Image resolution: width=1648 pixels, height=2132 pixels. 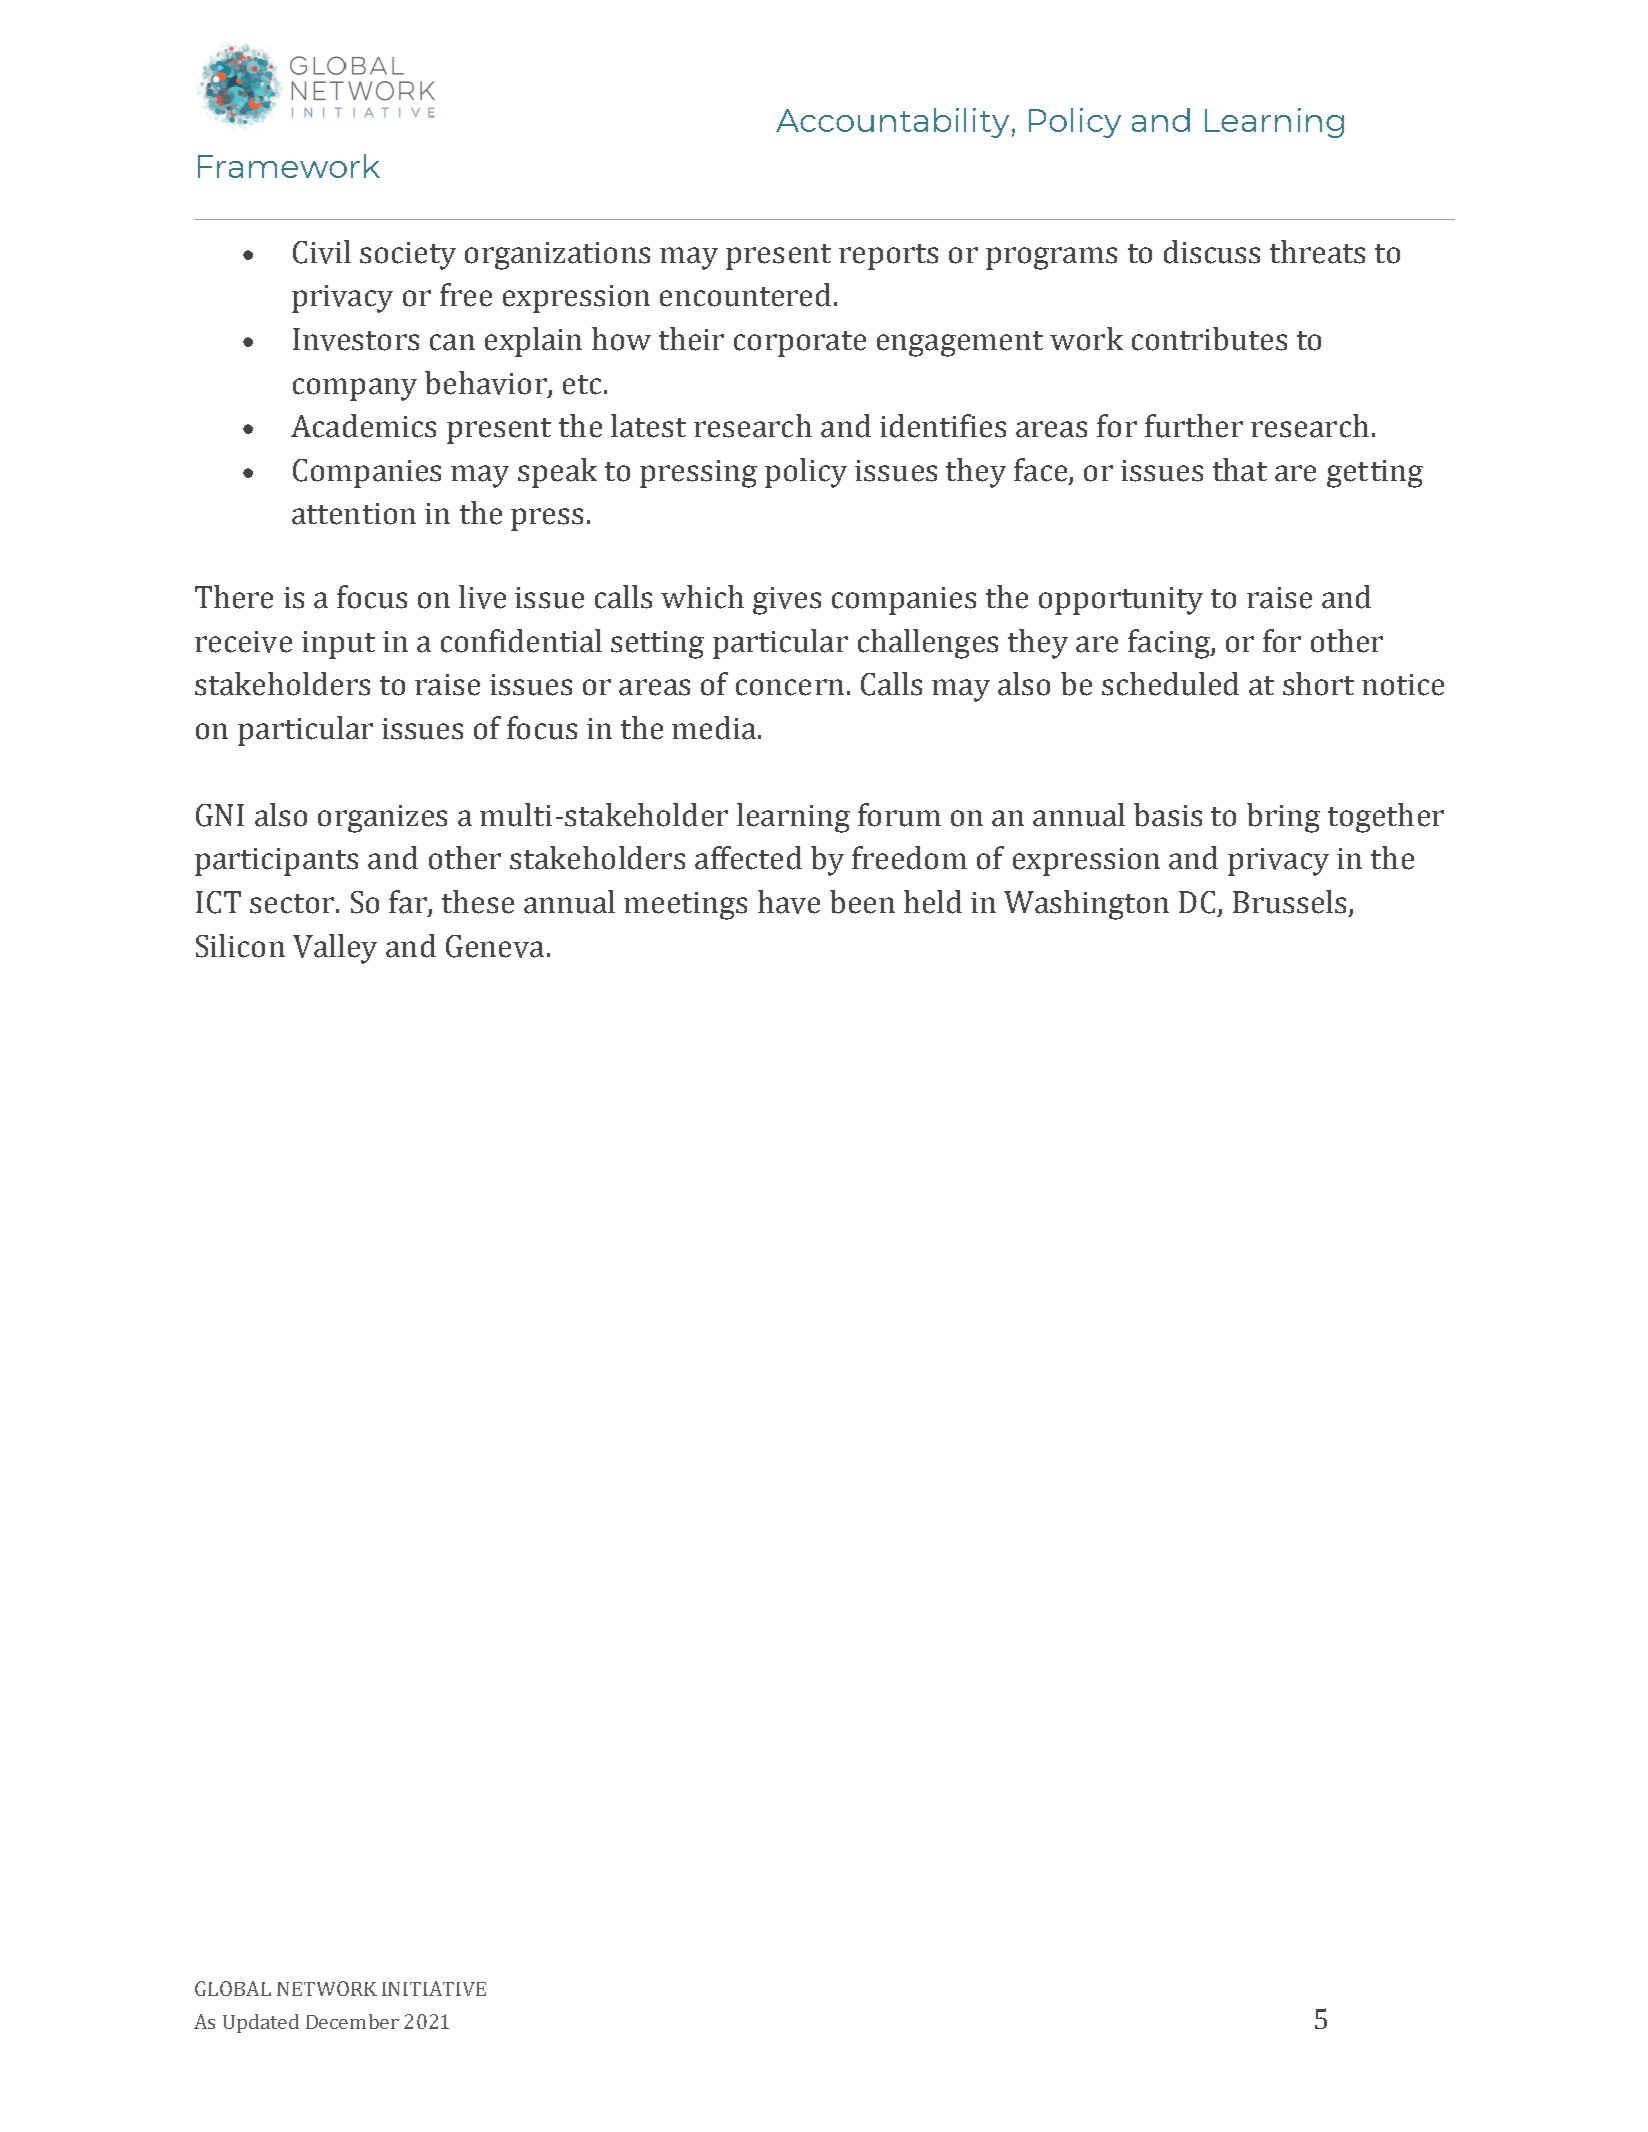 What do you see at coordinates (434, 1988) in the page?
I see `INITIATIVE` at bounding box center [434, 1988].
